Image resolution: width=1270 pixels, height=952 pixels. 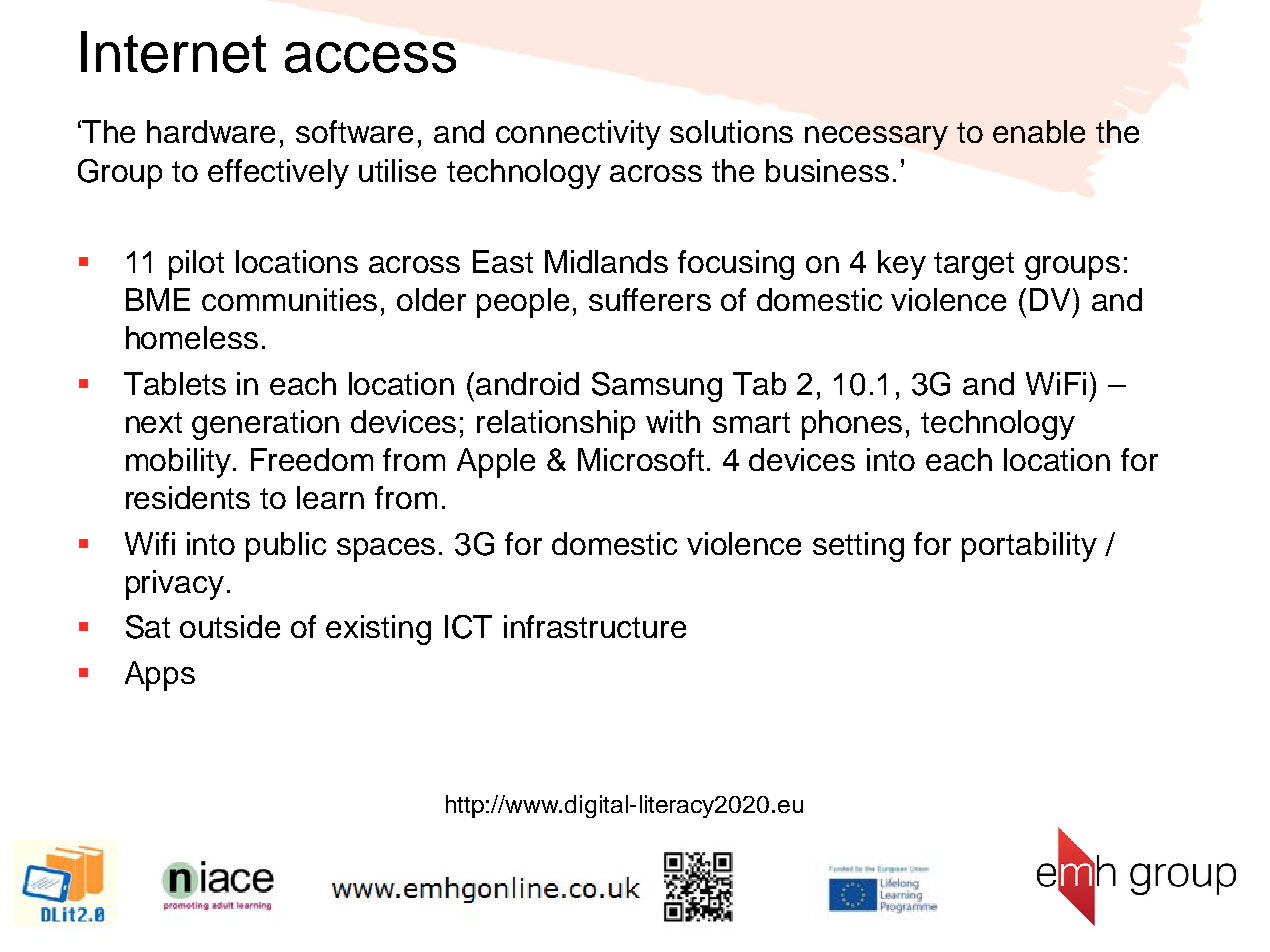 What do you see at coordinates (196, 265) in the document?
I see `pilot` at bounding box center [196, 265].
